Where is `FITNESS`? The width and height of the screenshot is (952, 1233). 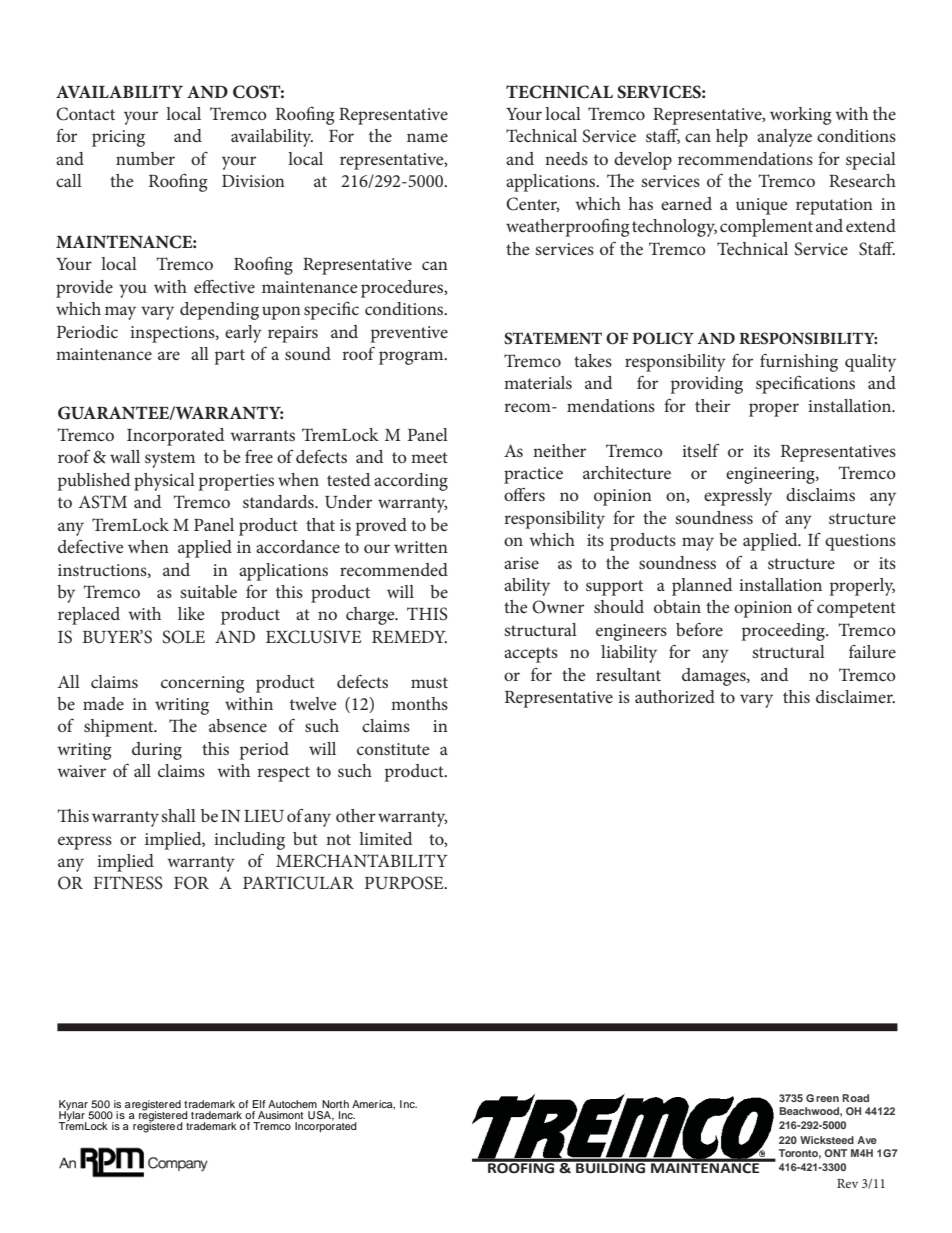 FITNESS is located at coordinates (128, 883).
